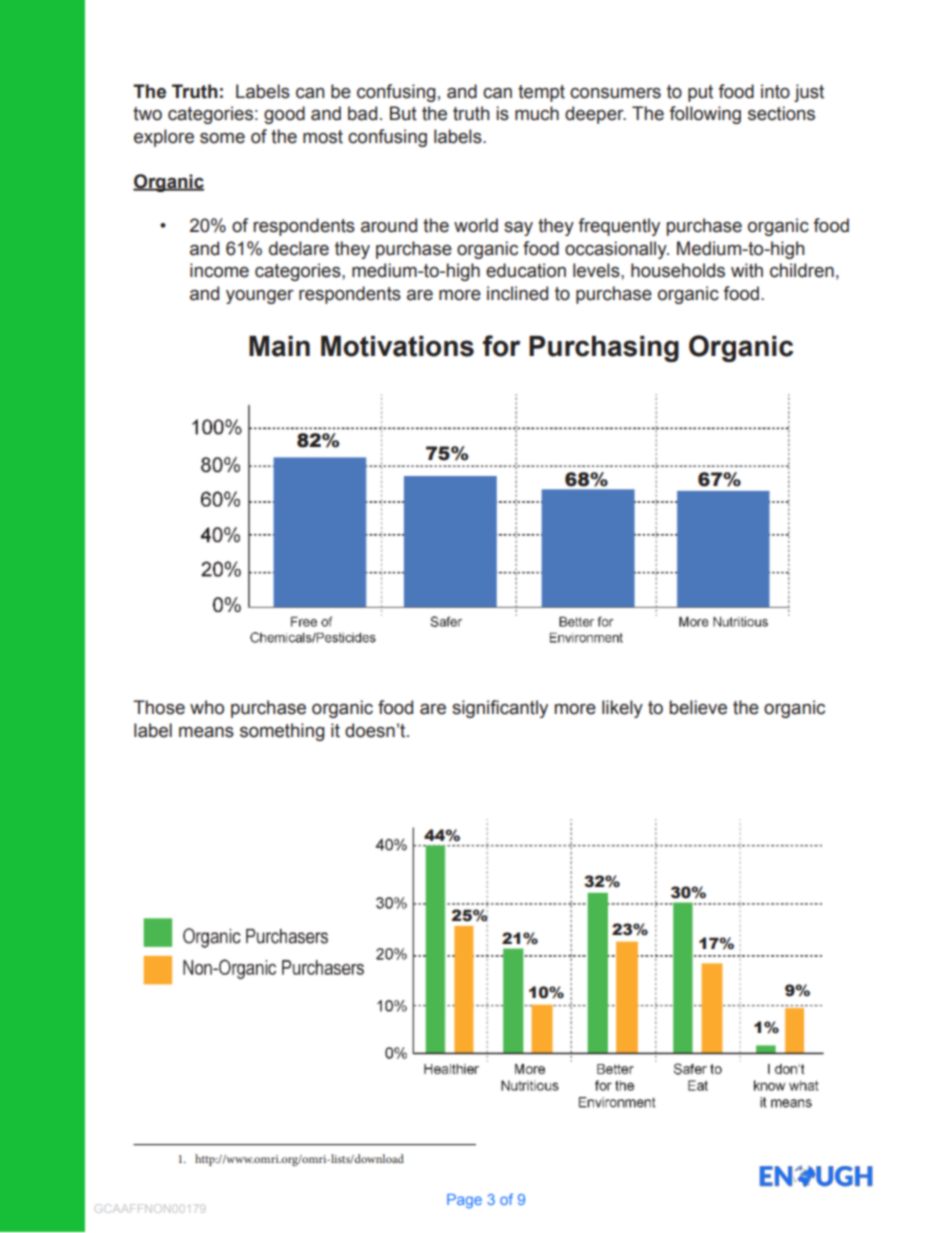  Describe the element at coordinates (500, 709) in the screenshot. I see `significantly` at that location.
